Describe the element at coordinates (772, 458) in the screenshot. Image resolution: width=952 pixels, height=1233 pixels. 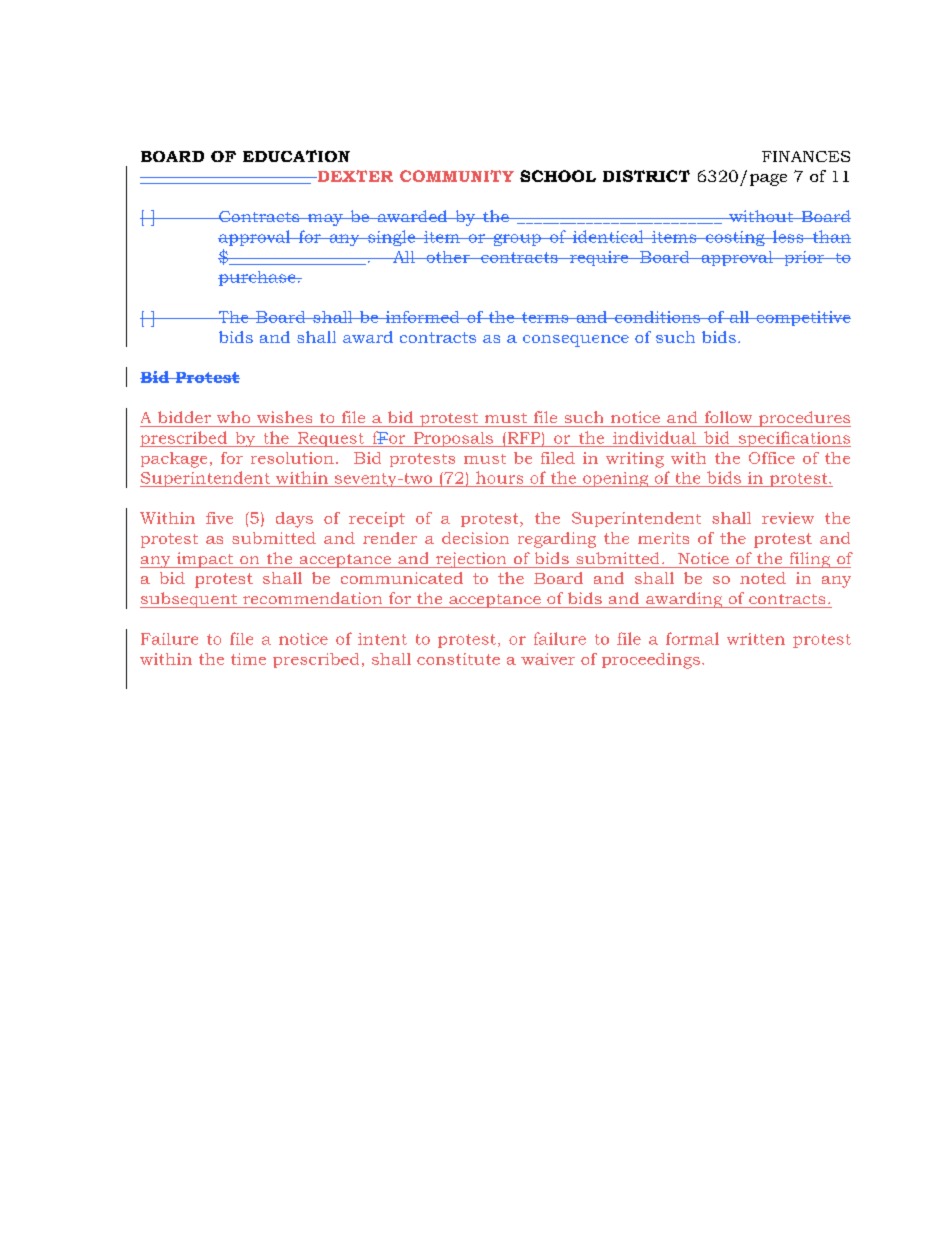
I see `Office` at that location.
